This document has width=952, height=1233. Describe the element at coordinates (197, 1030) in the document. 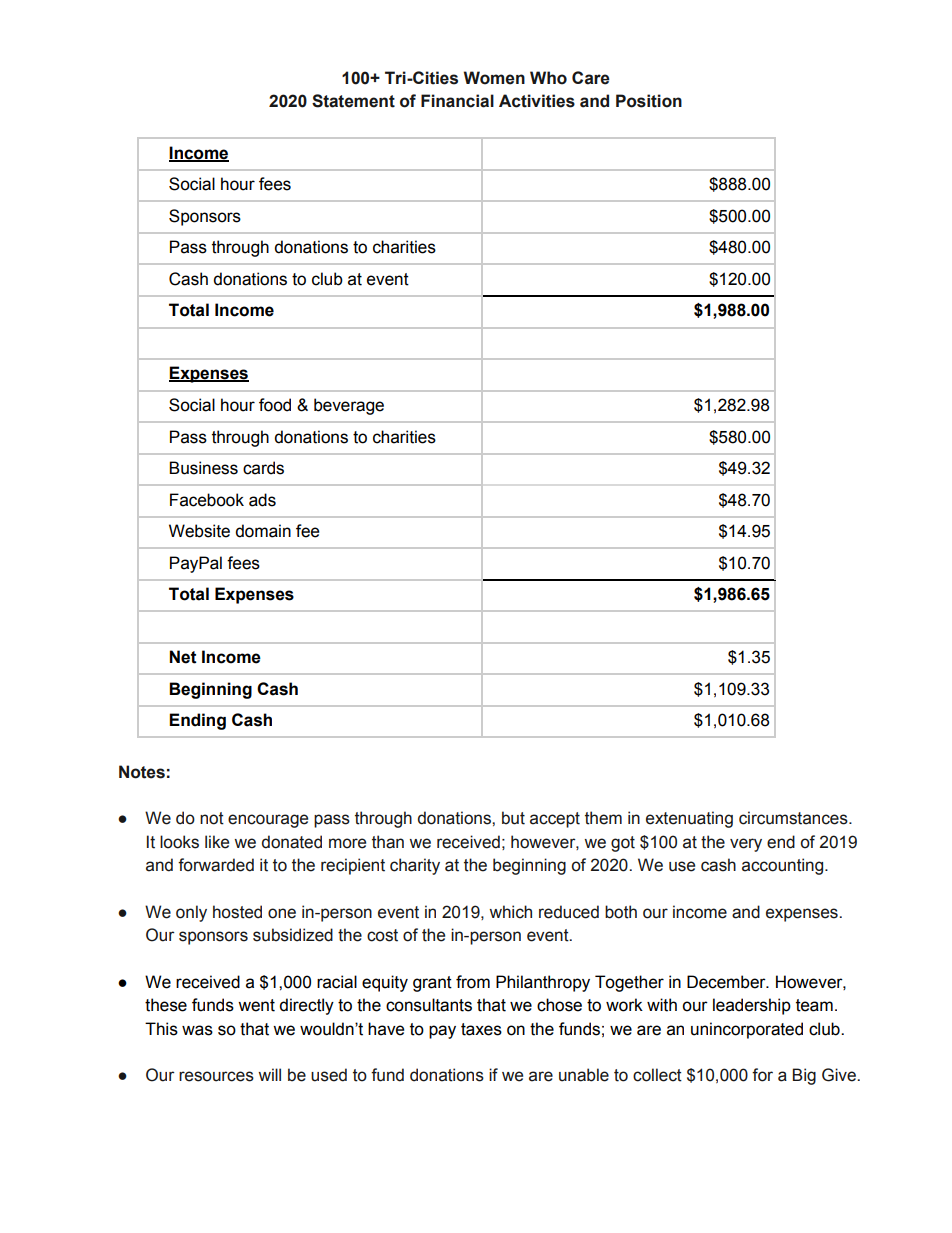

I see `was` at that location.
